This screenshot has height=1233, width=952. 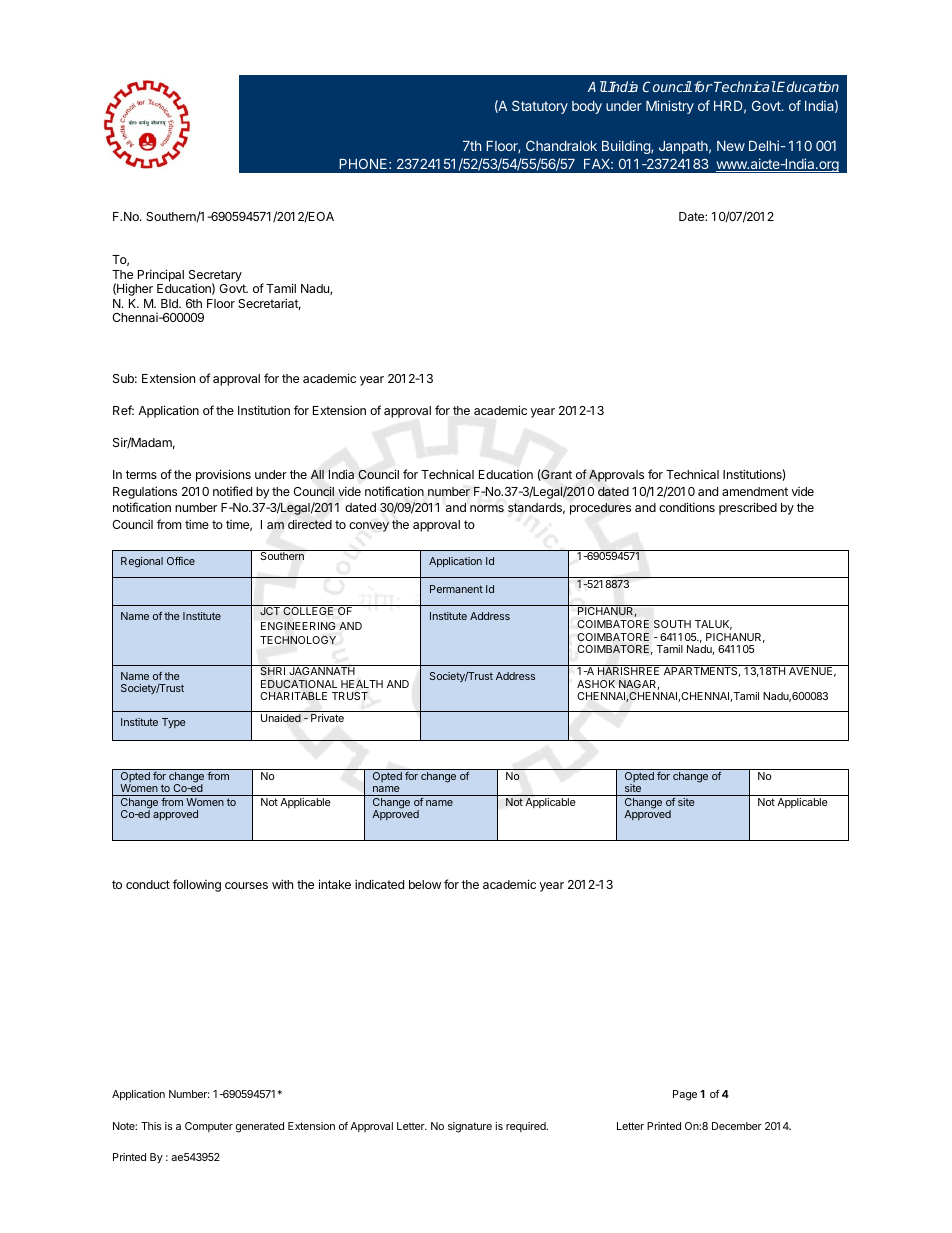 I want to click on Secretary, so click(x=215, y=277).
